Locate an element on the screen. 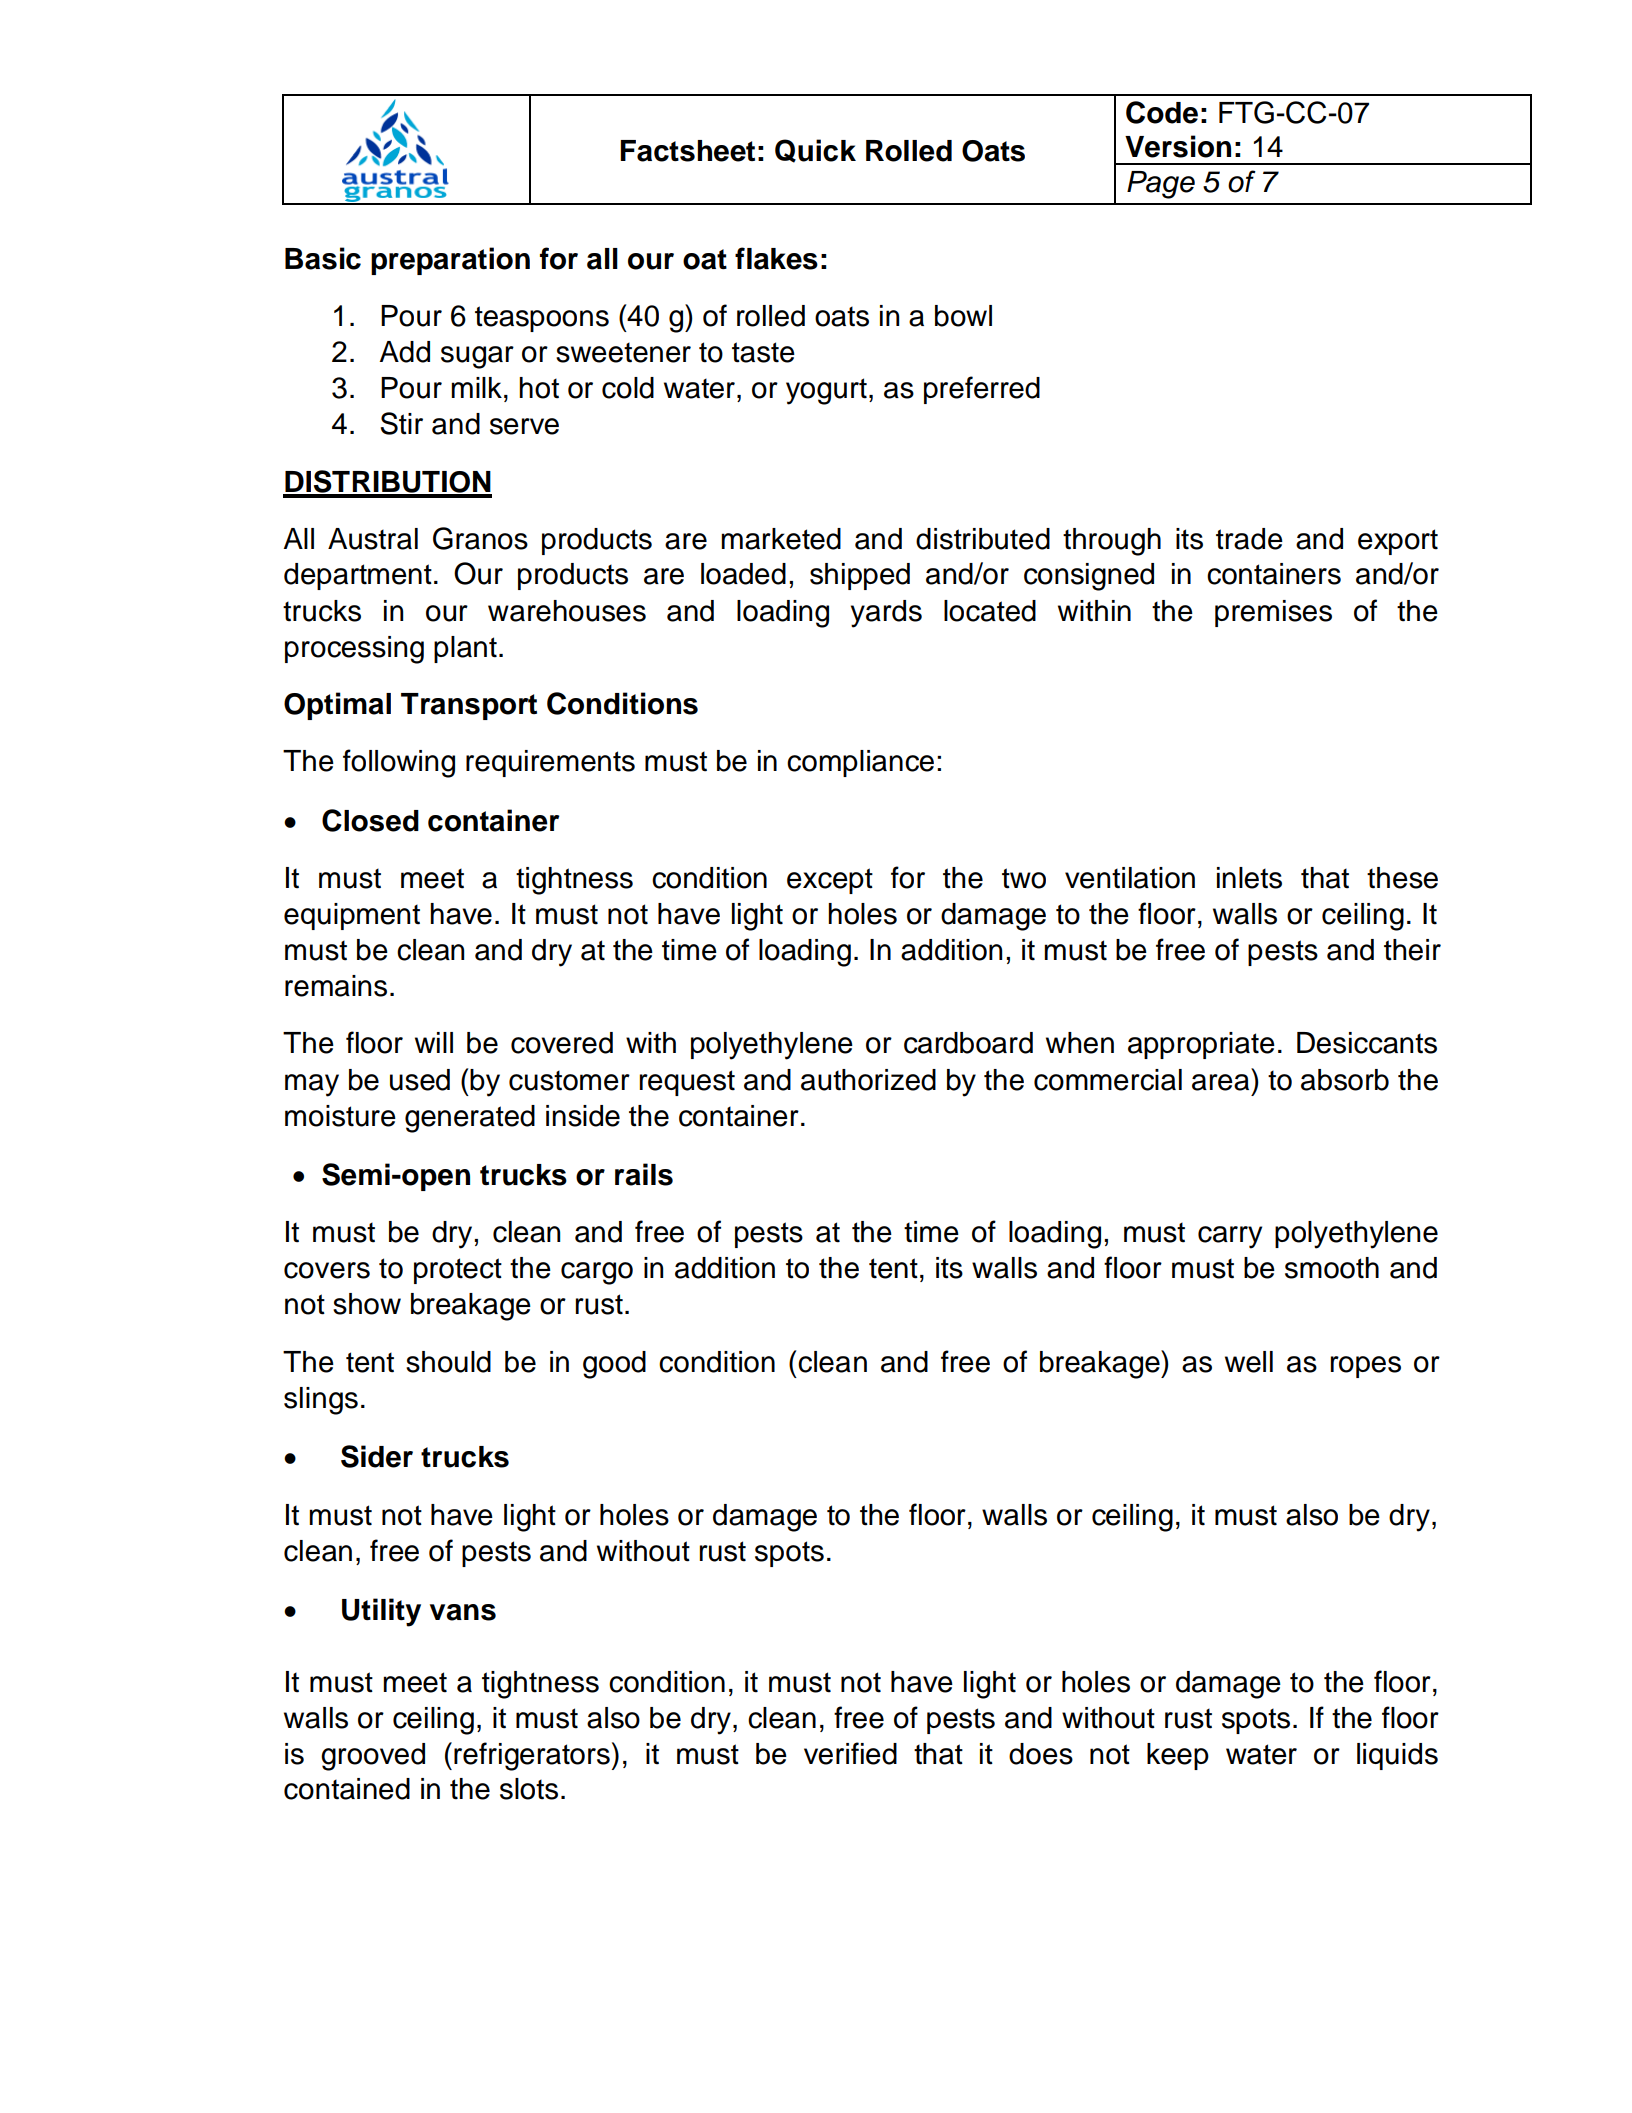 The image size is (1632, 2113). Sider is located at coordinates (377, 1456).
